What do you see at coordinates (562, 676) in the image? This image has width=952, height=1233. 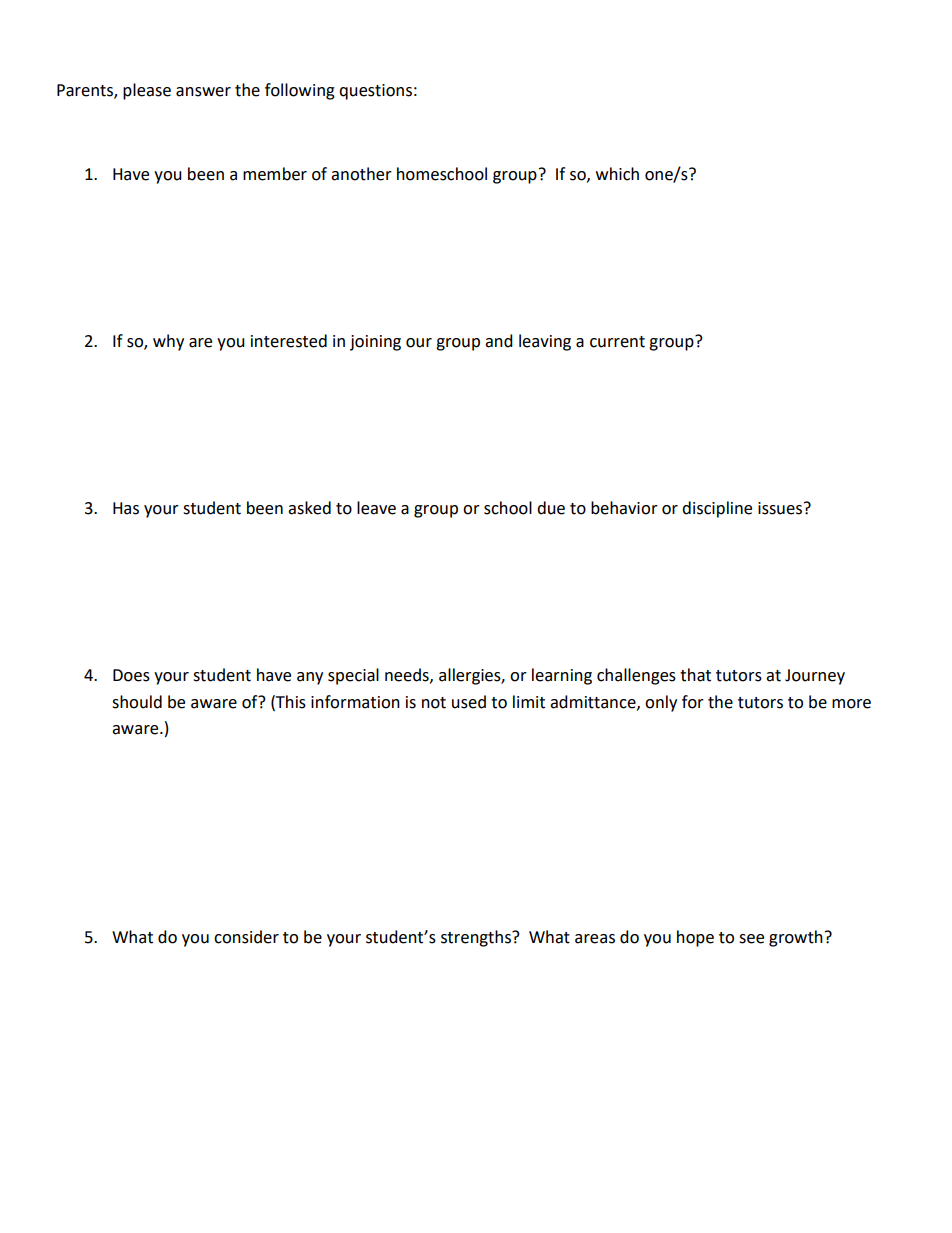 I see `learning` at bounding box center [562, 676].
